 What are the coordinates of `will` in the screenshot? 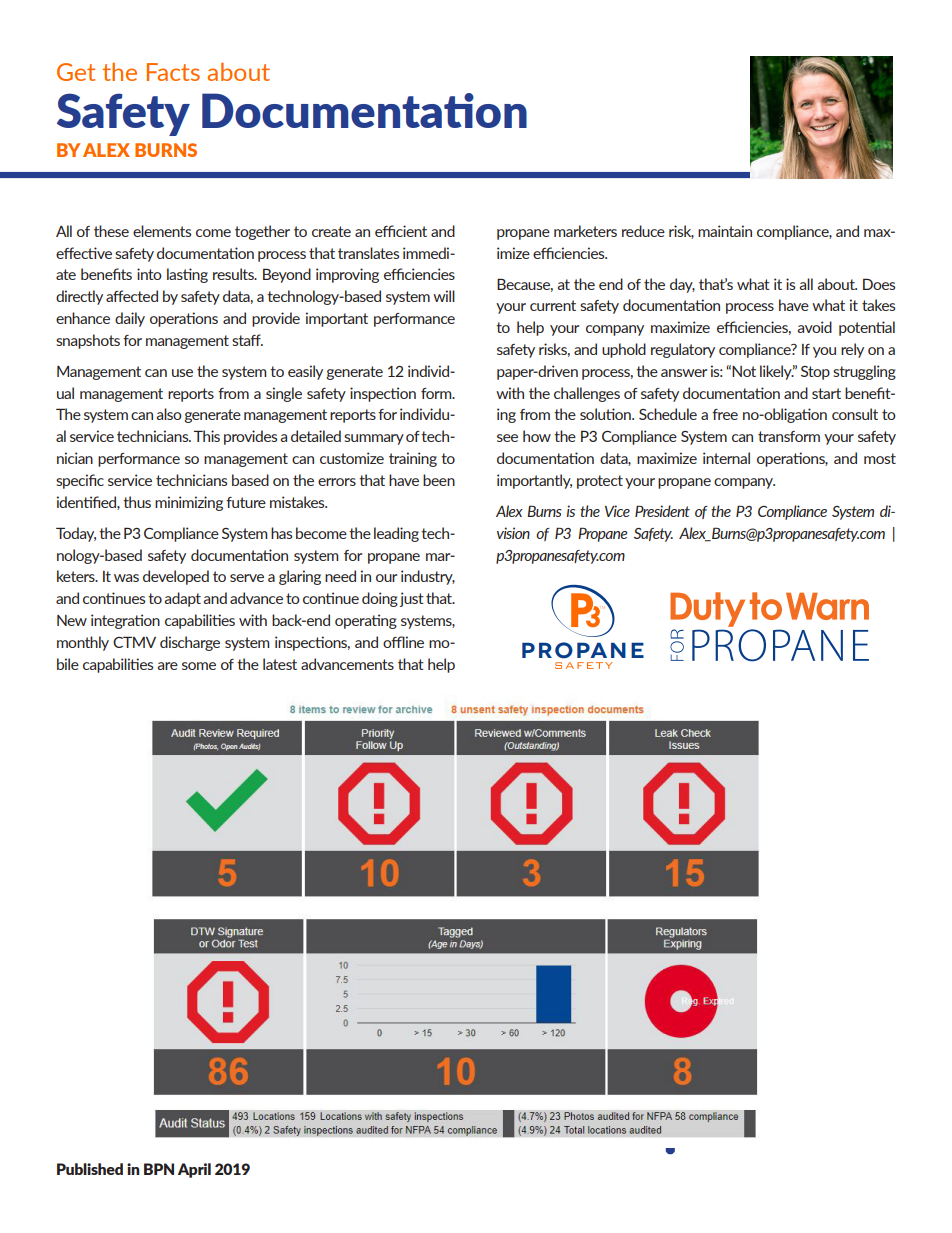 It's located at (444, 296).
